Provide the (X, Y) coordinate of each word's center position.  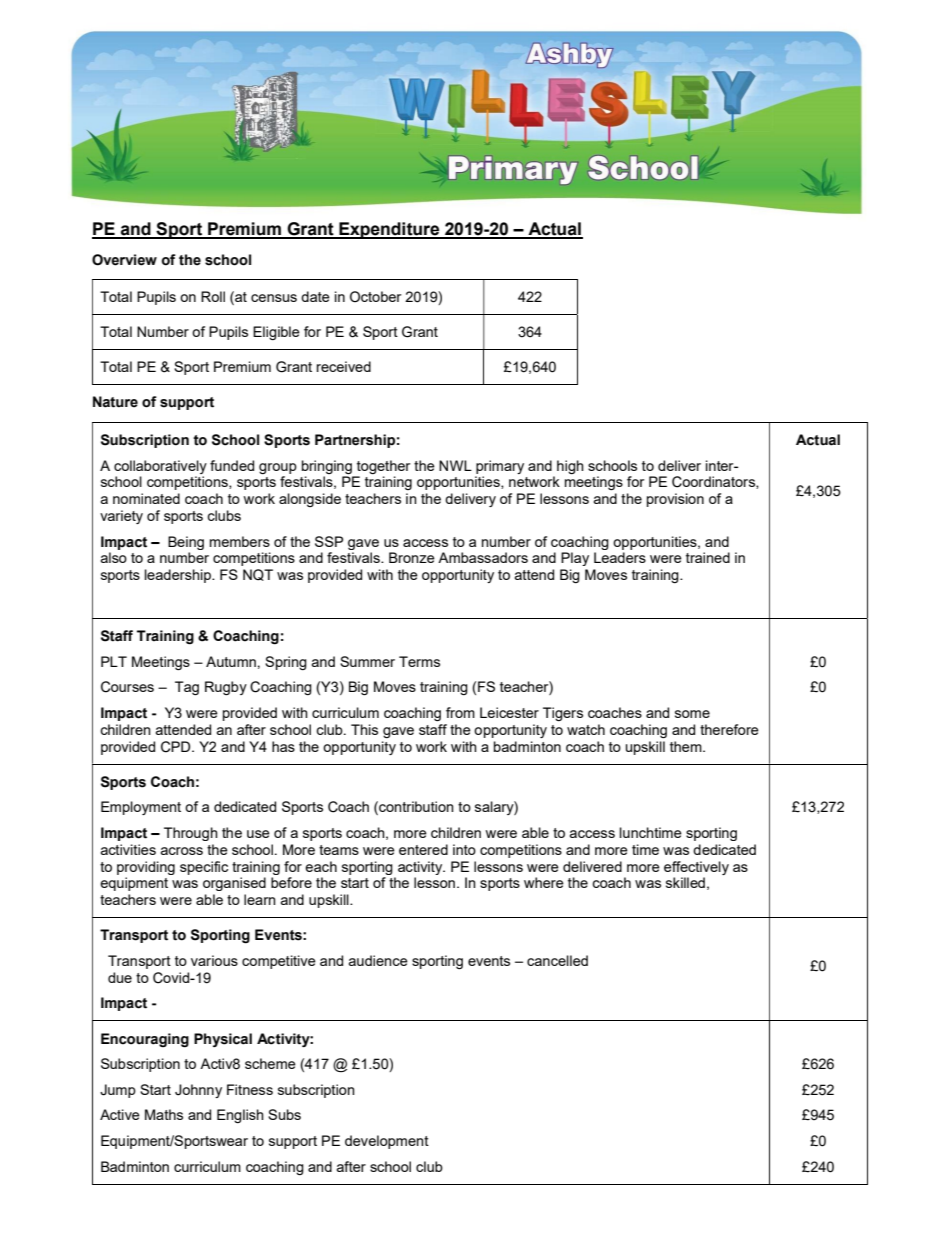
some (692, 714)
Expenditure (389, 230)
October (375, 297)
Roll (213, 296)
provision (675, 500)
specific (204, 868)
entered (423, 849)
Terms (419, 661)
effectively (696, 868)
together (383, 467)
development (387, 1142)
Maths (164, 1114)
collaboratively (160, 467)
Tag (187, 688)
